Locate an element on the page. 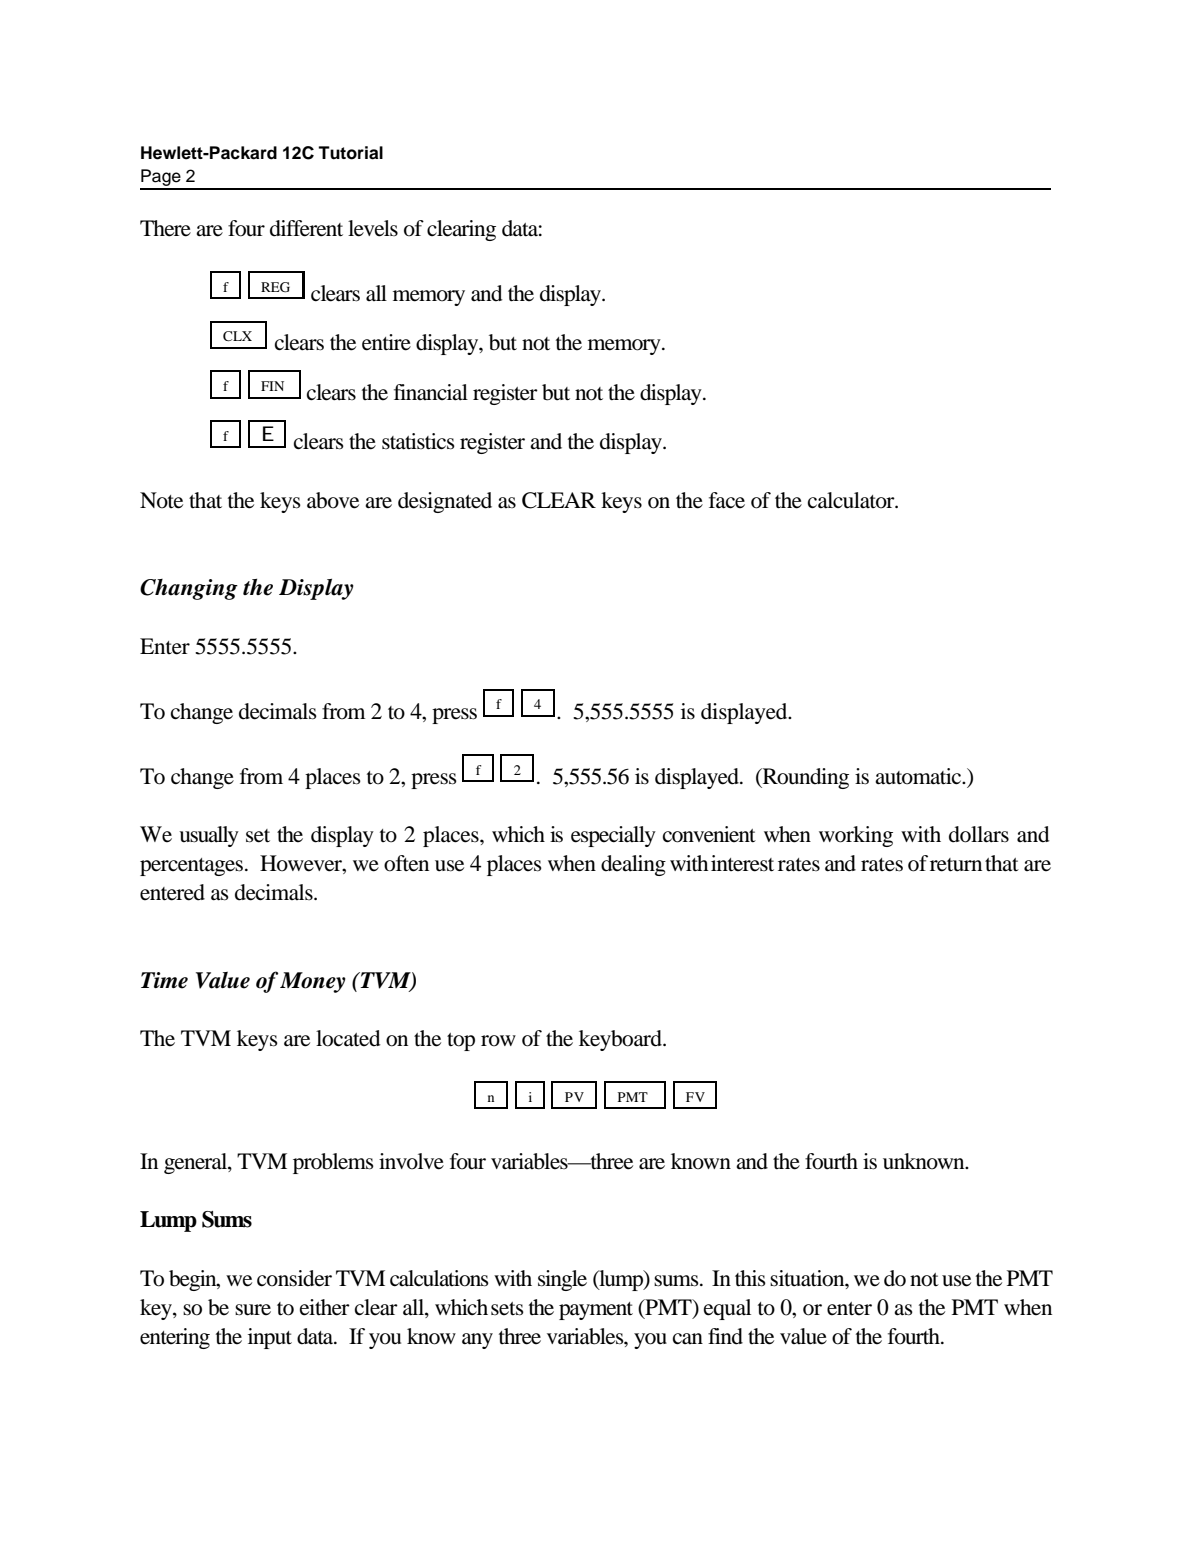  calculator is located at coordinates (852, 500).
